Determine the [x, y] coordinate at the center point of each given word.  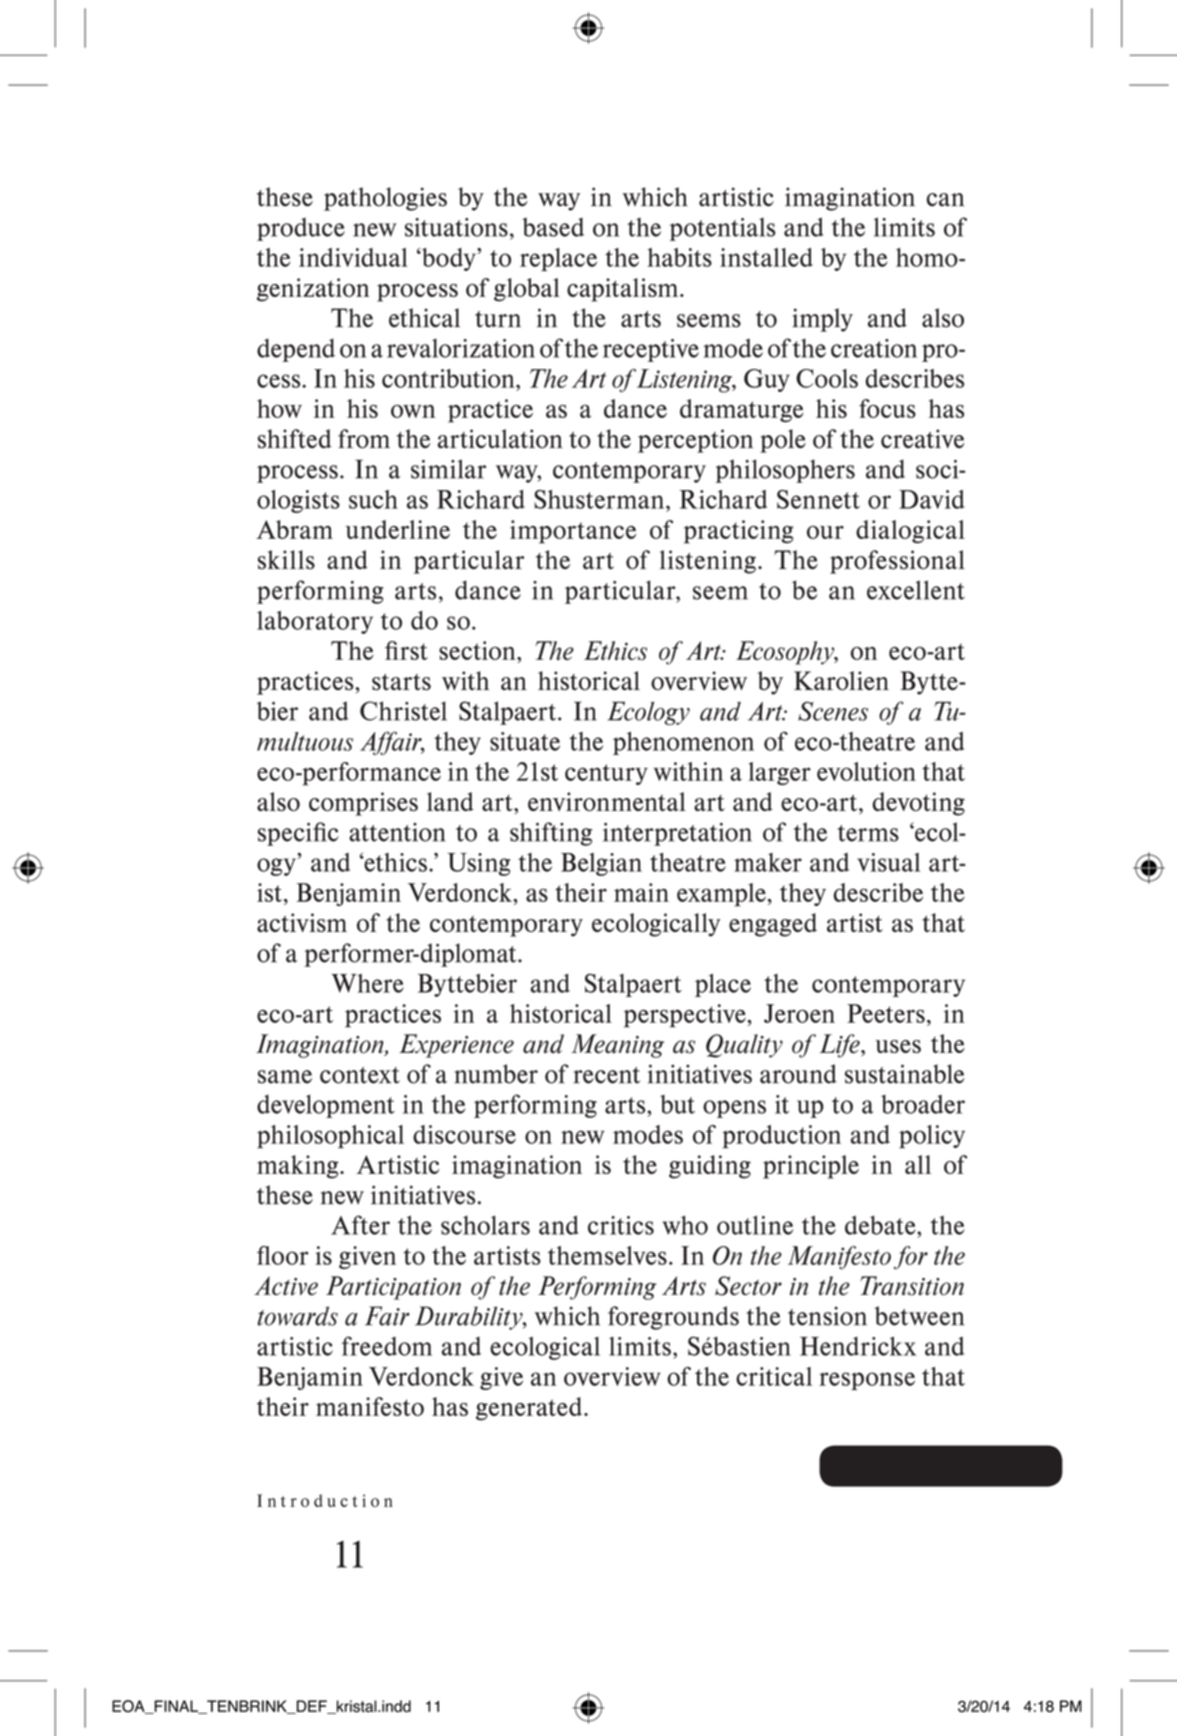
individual [353, 257]
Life [841, 1046]
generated [530, 1409]
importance [573, 532]
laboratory [315, 622]
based [553, 227]
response [867, 1381]
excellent [916, 590]
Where [368, 983]
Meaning [617, 1046]
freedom [387, 1346]
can [945, 200]
